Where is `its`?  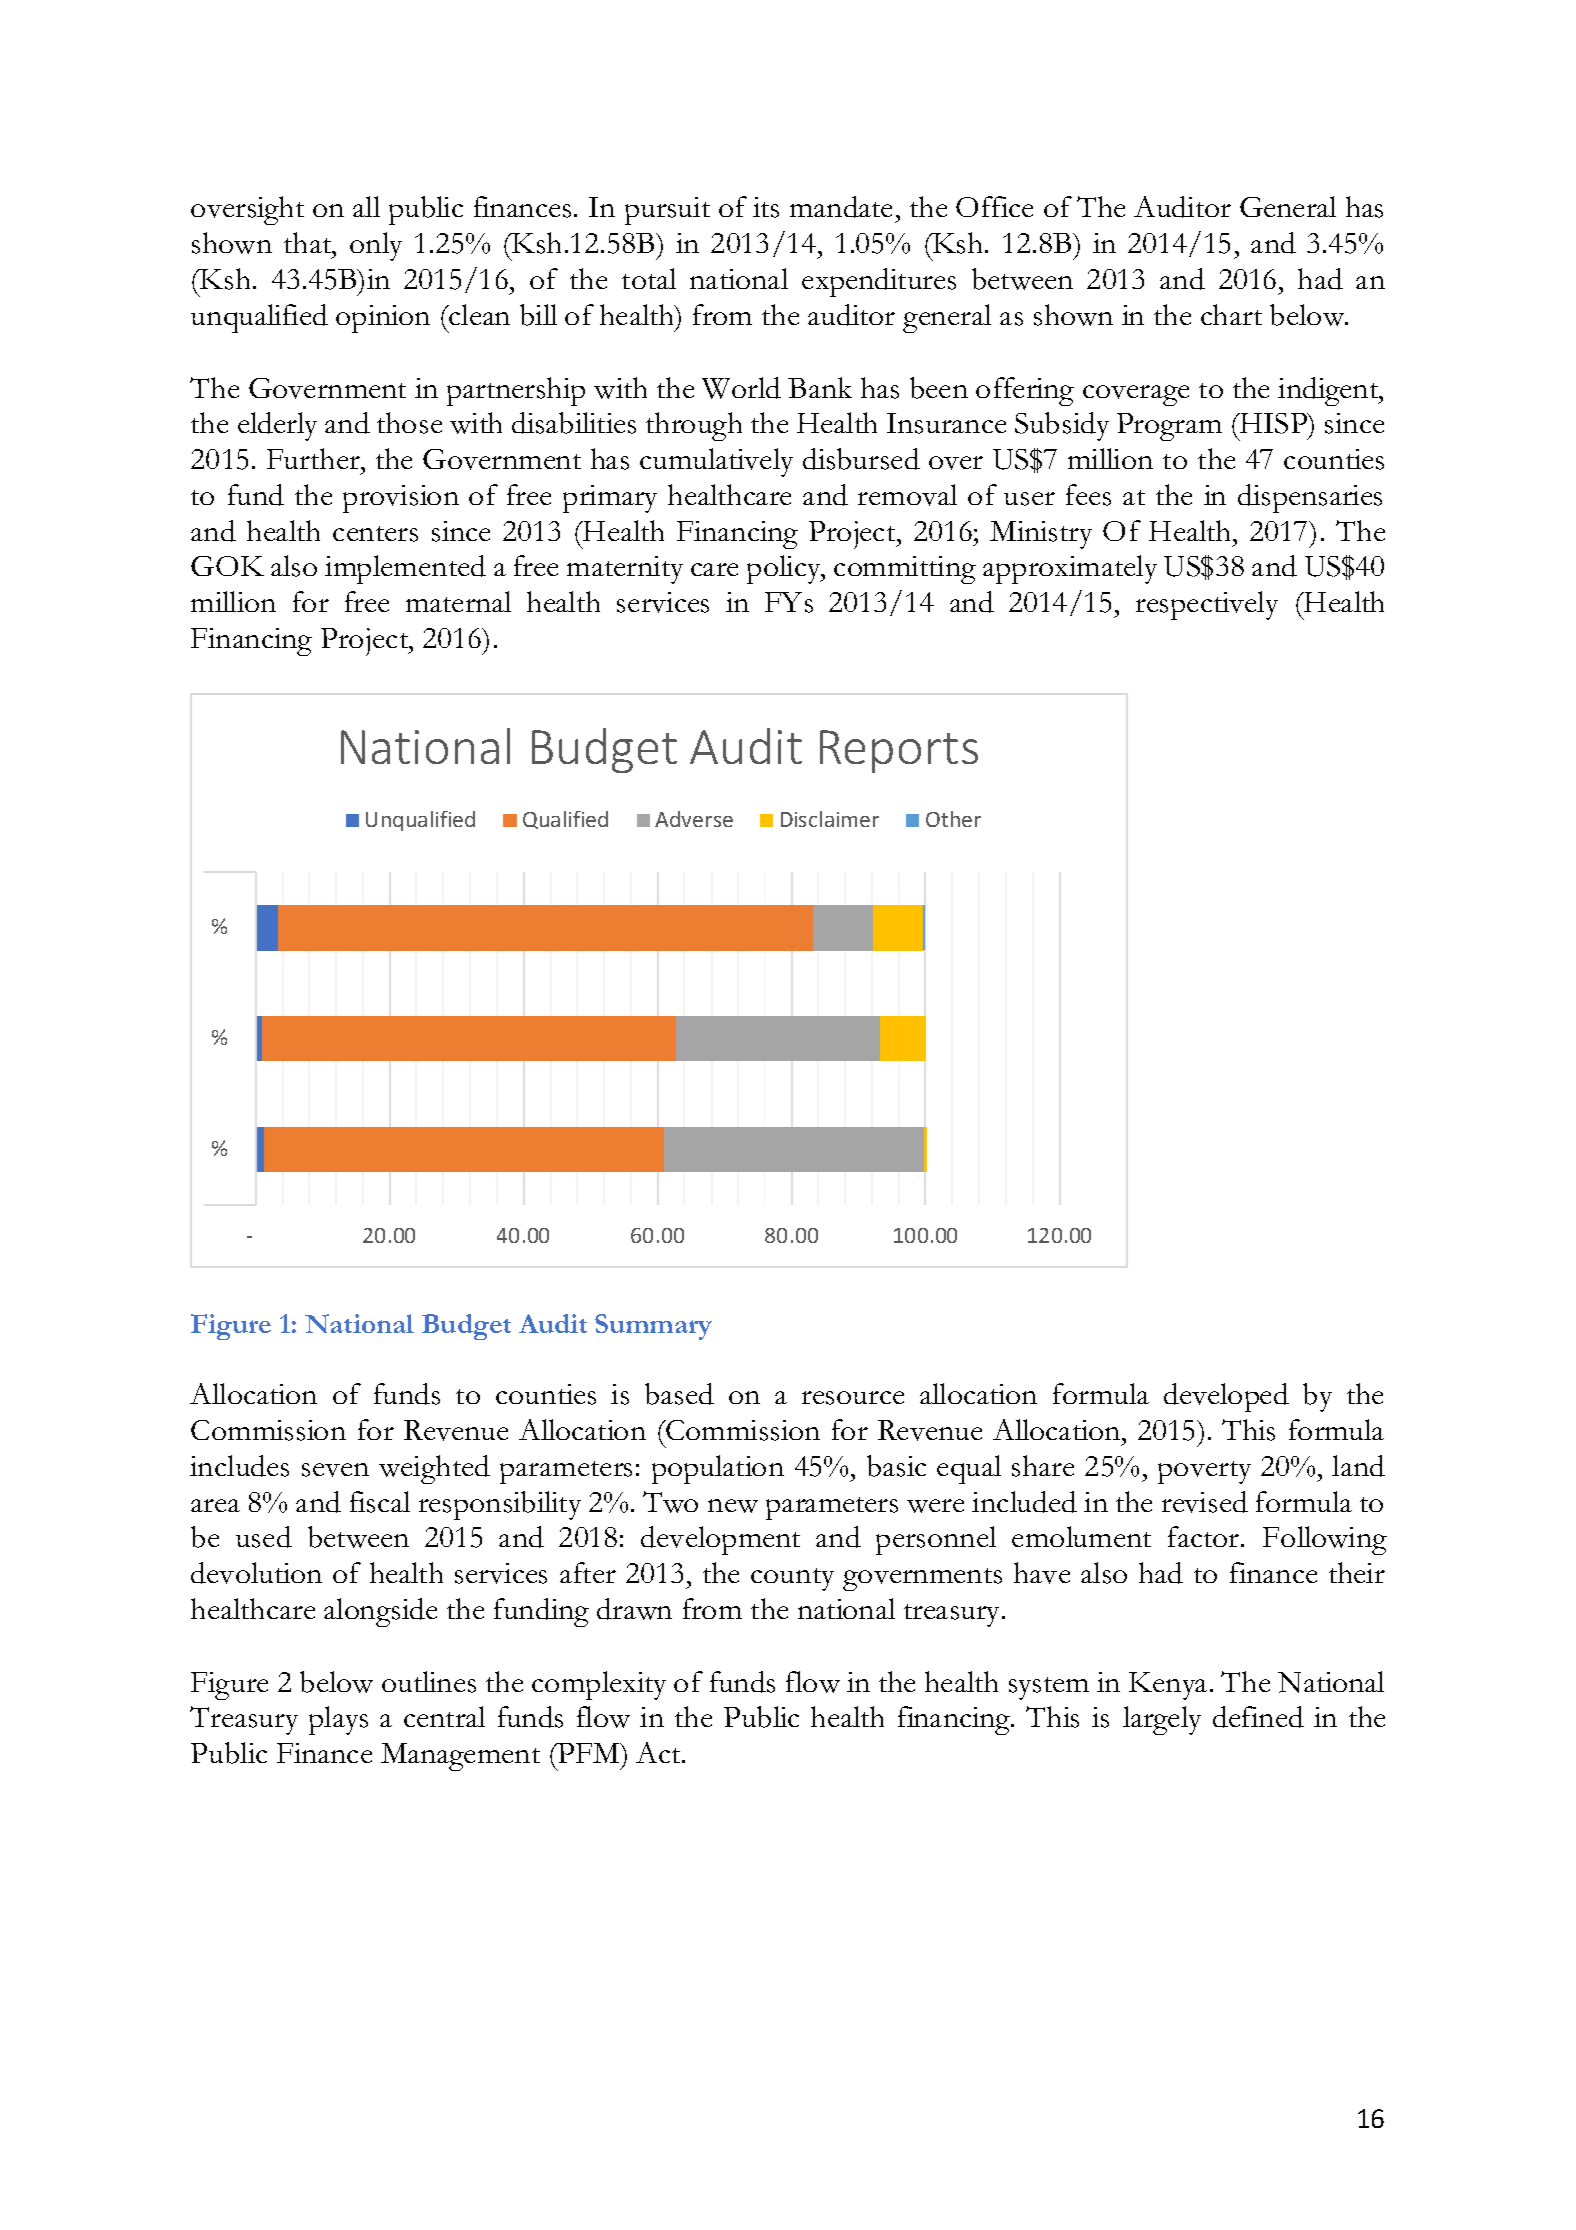
its is located at coordinates (766, 207).
